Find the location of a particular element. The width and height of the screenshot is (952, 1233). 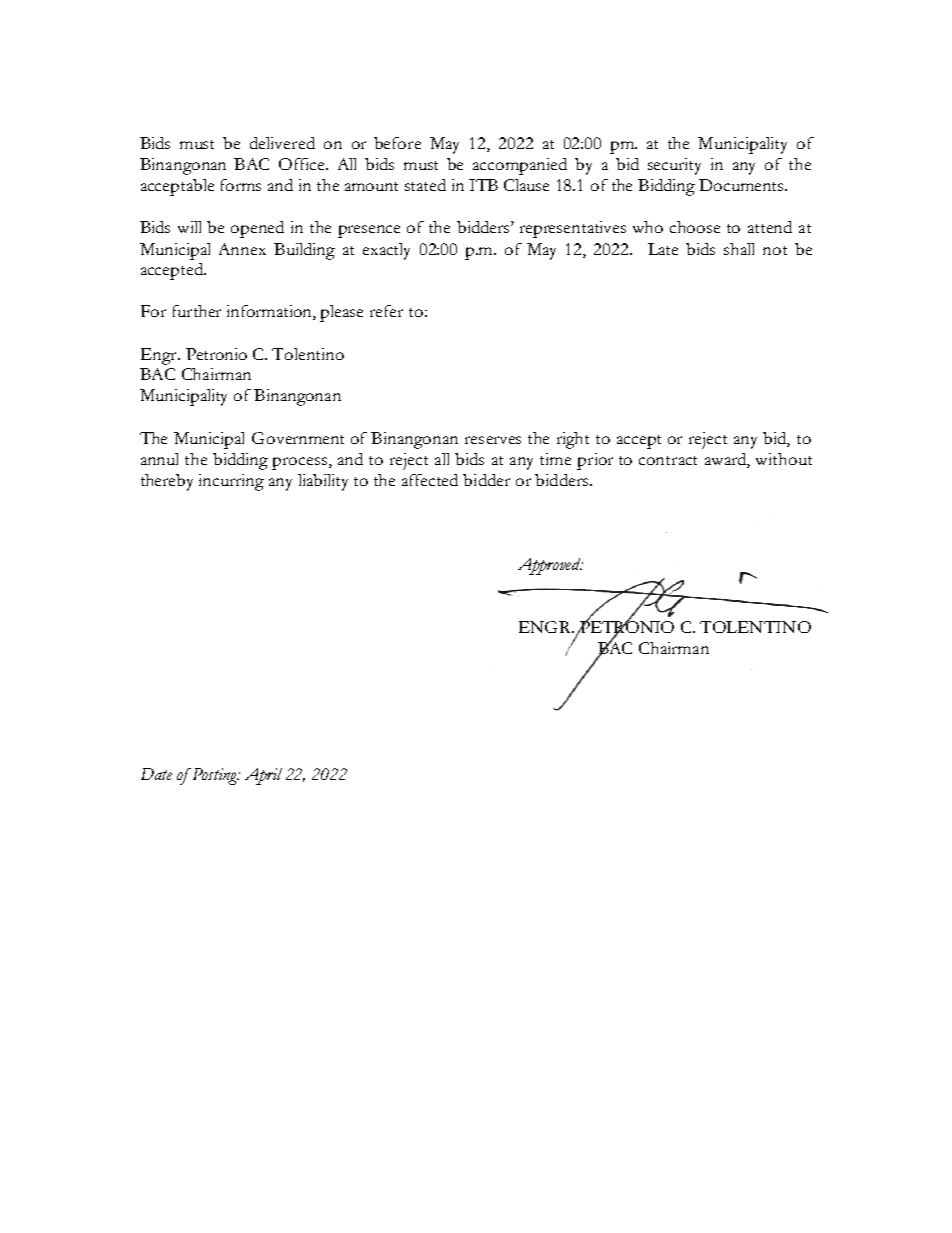

Posting is located at coordinates (214, 776).
